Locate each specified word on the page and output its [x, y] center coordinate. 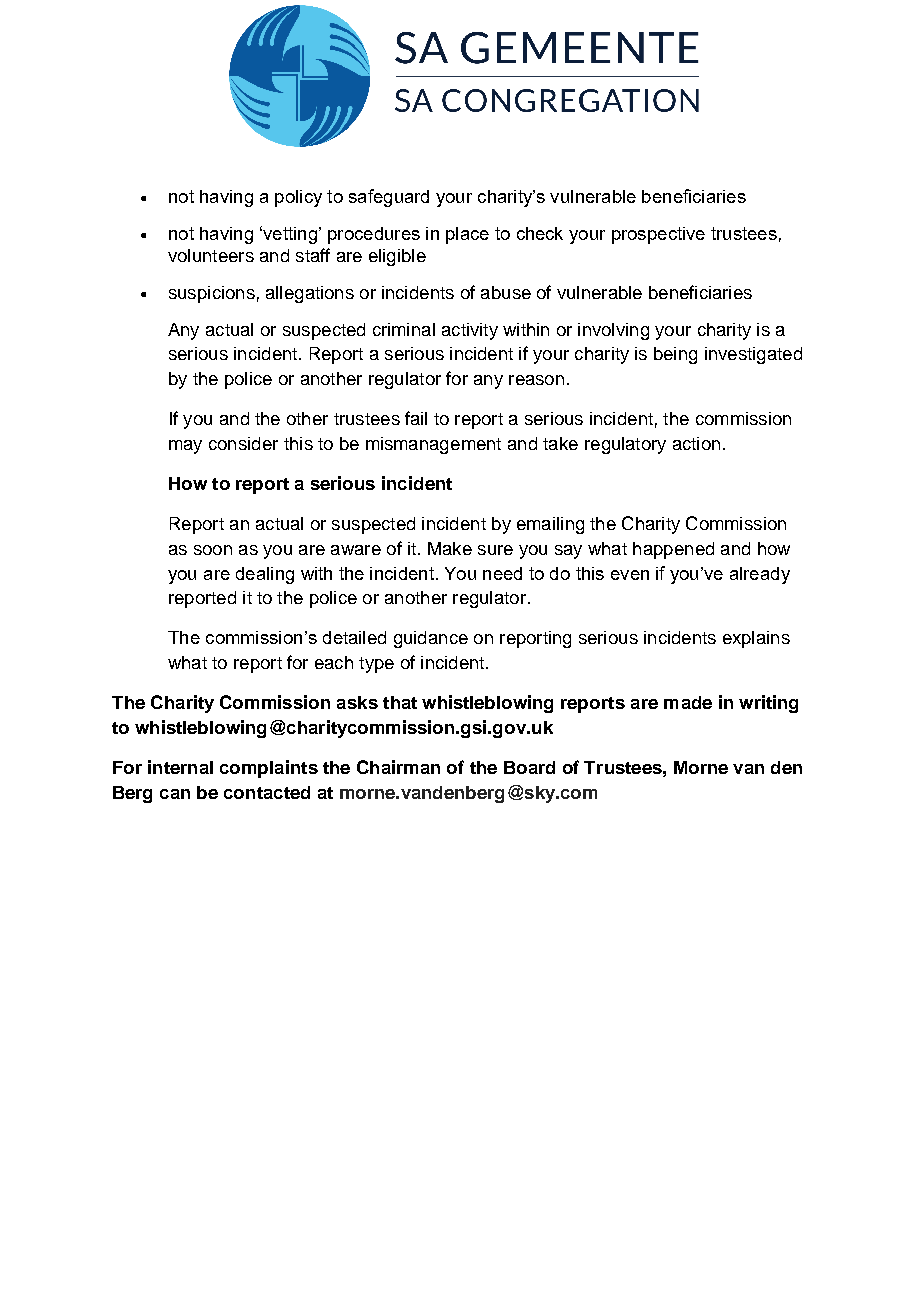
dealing [265, 575]
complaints [269, 769]
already [760, 575]
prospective [658, 235]
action [696, 443]
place [467, 235]
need [502, 573]
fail [416, 418]
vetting [289, 235]
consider [243, 443]
